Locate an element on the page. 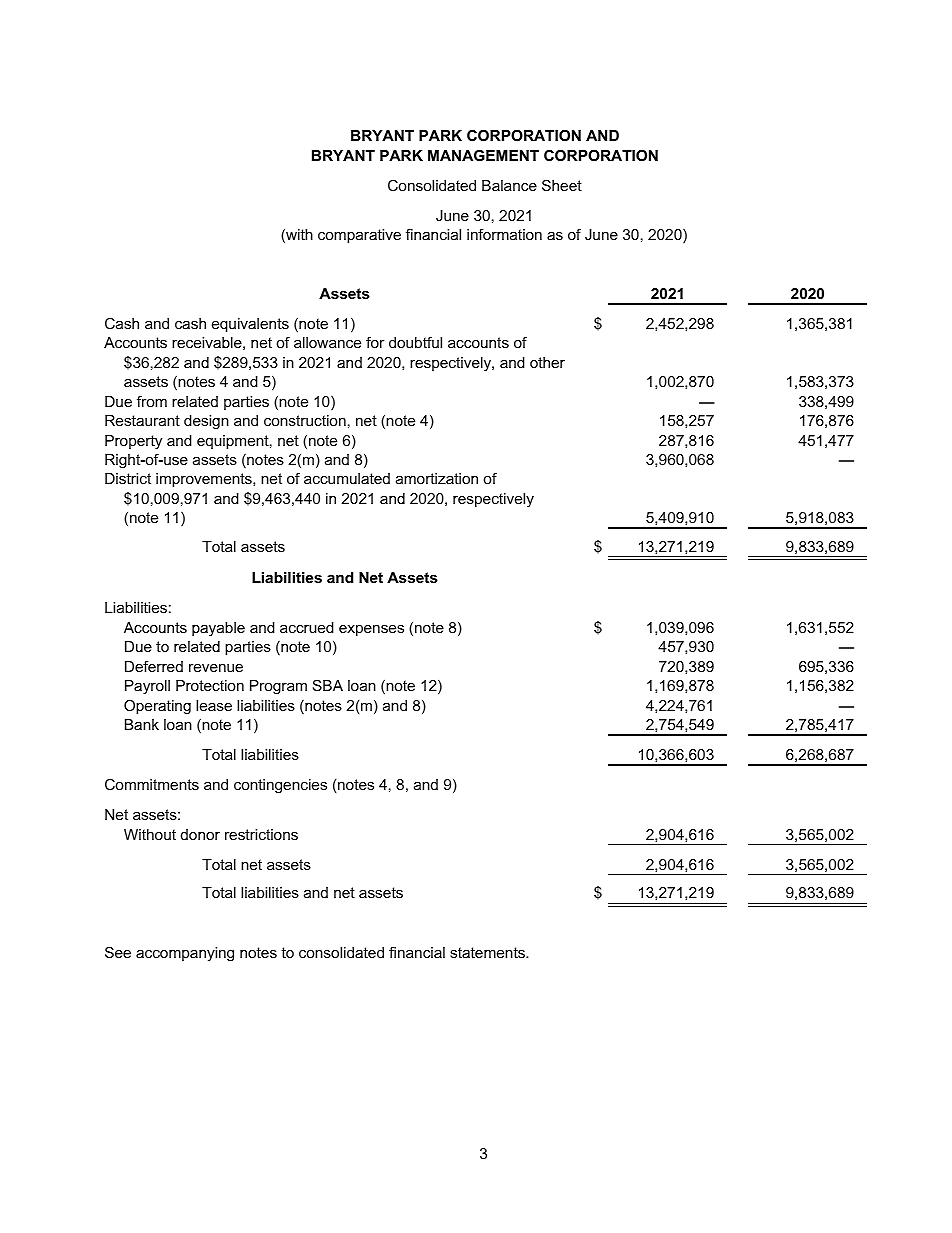 The height and width of the page is (1233, 952). construction is located at coordinates (305, 420).
